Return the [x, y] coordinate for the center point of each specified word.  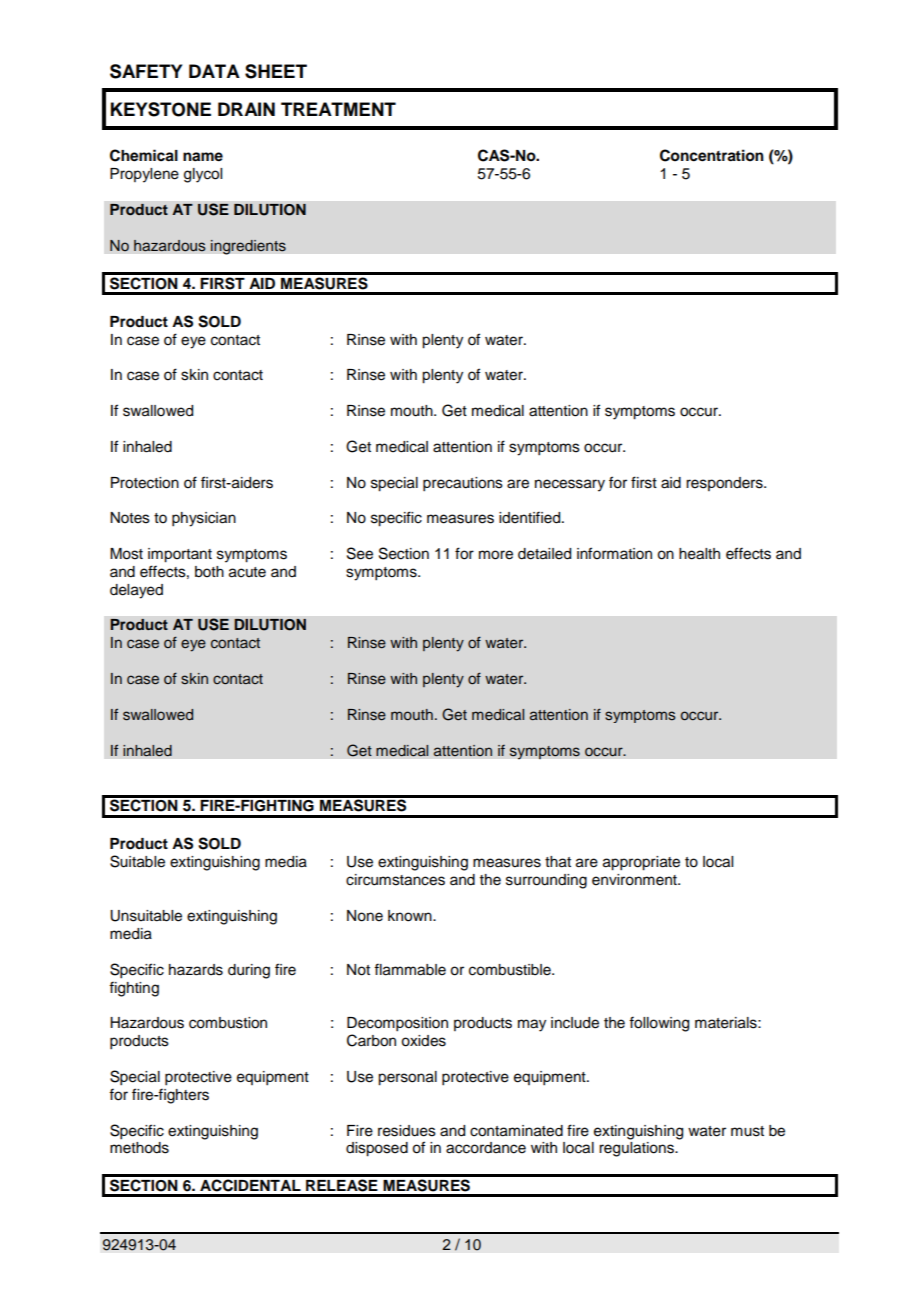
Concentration [712, 155]
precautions [463, 484]
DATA [214, 71]
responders [725, 484]
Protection [145, 483]
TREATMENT [338, 109]
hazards [196, 970]
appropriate [641, 863]
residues [407, 1131]
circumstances [395, 880]
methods [139, 1148]
